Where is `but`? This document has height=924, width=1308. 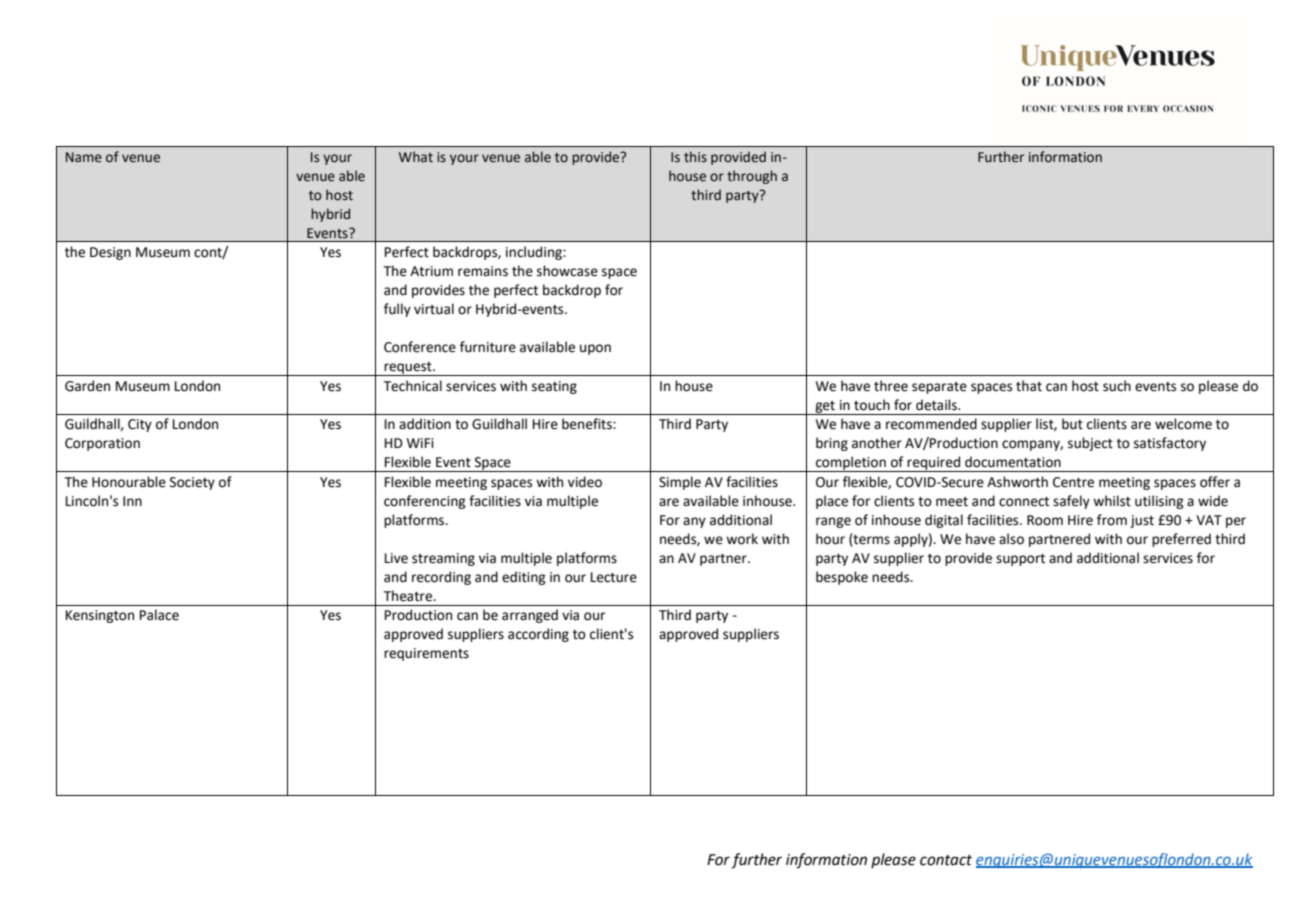
but is located at coordinates (1072, 424).
